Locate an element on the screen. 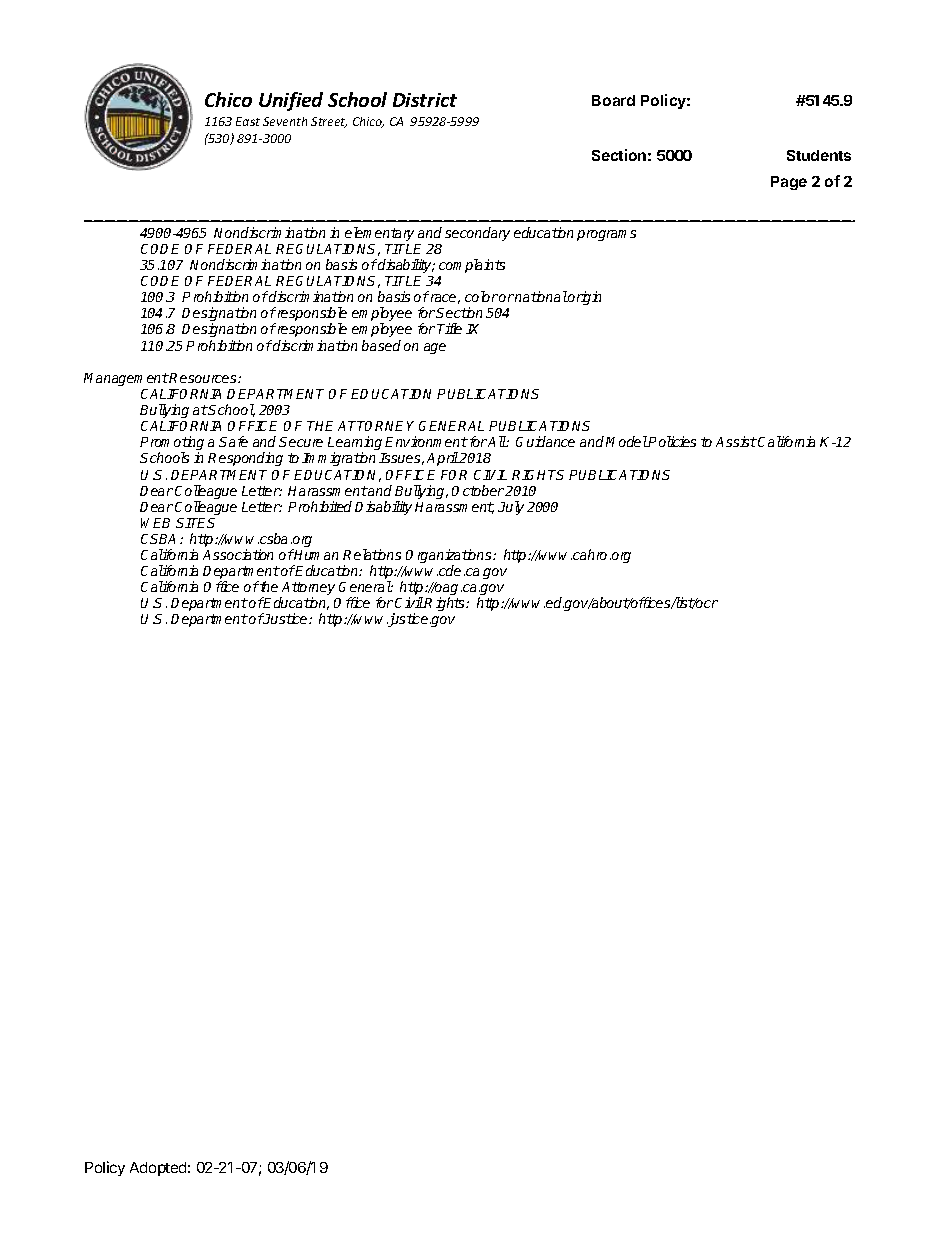 The height and width of the screenshot is (1233, 952). Page is located at coordinates (789, 183).
